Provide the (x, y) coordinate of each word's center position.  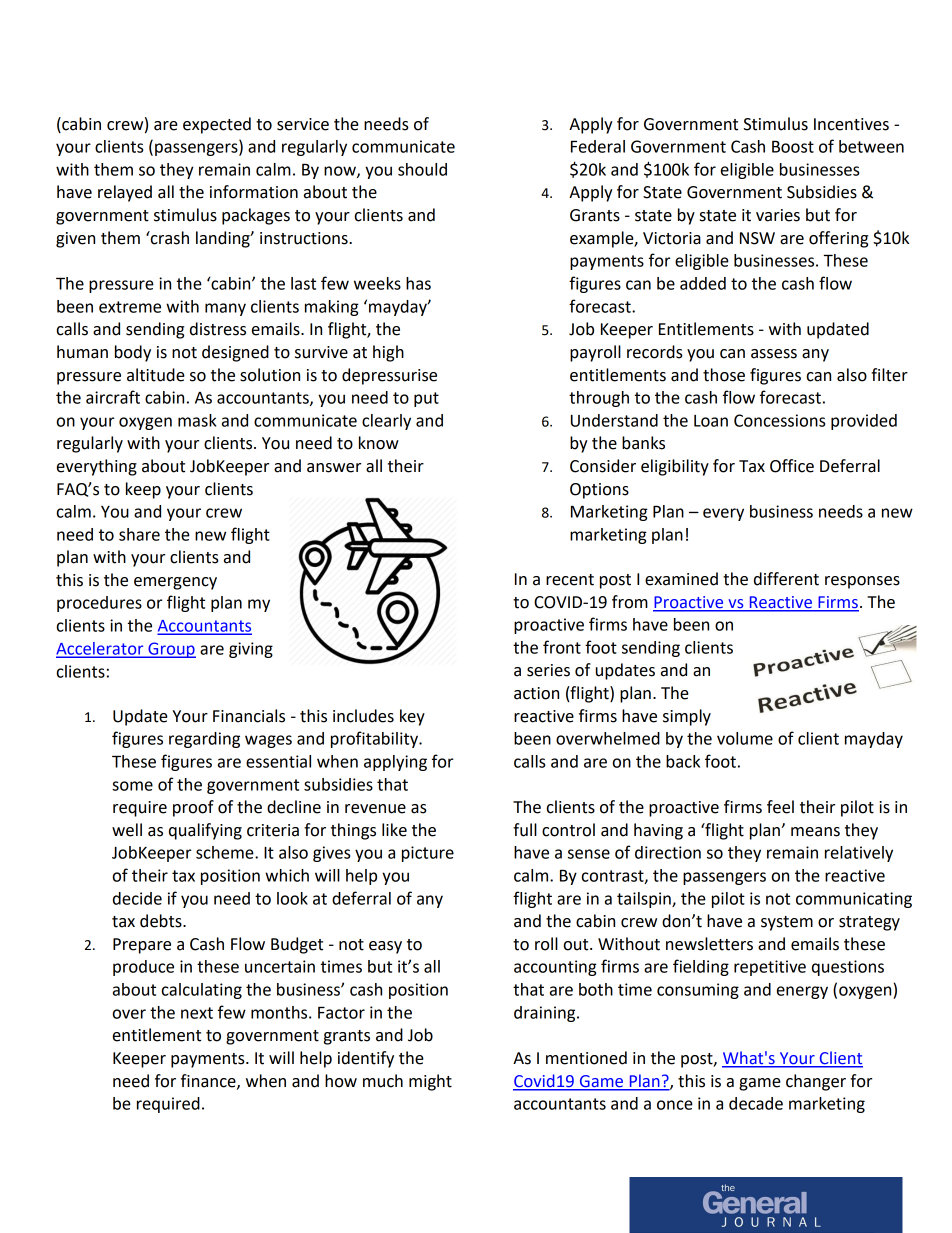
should (422, 169)
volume (745, 738)
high (388, 353)
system (787, 923)
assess (774, 354)
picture (428, 854)
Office (792, 466)
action (536, 693)
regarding (204, 740)
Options (599, 491)
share (139, 534)
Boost (793, 146)
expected (217, 125)
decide (137, 898)
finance (209, 1081)
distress (218, 329)
